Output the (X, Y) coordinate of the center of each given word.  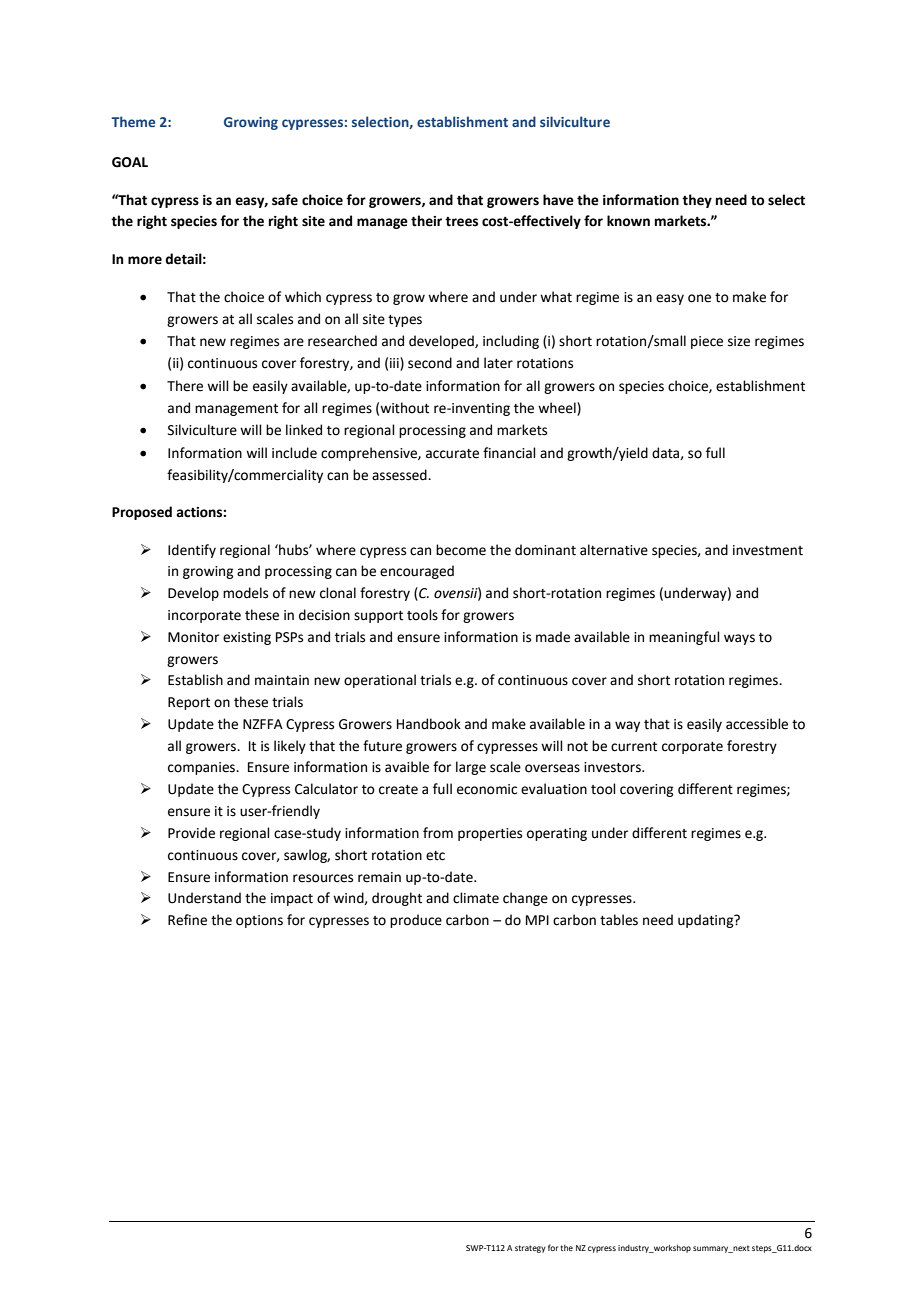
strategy (530, 1249)
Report (189, 703)
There (185, 386)
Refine (187, 920)
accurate (452, 454)
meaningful (684, 638)
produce (416, 921)
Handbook (429, 724)
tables (619, 920)
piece (707, 342)
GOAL (130, 162)
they (697, 201)
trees (461, 222)
